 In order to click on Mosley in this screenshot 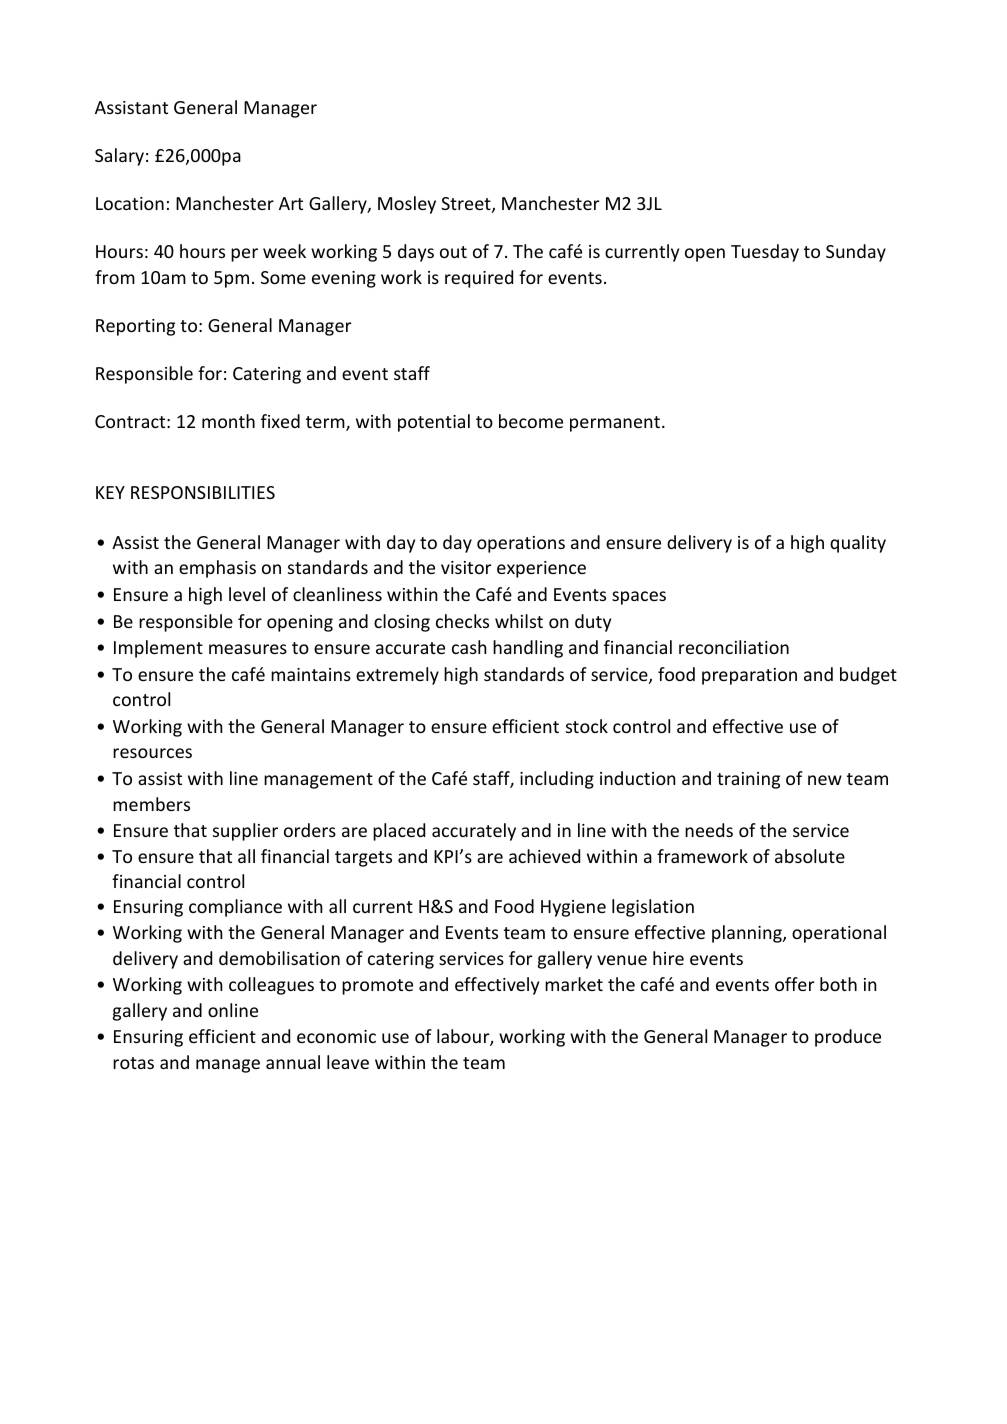, I will do `click(407, 205)`.
